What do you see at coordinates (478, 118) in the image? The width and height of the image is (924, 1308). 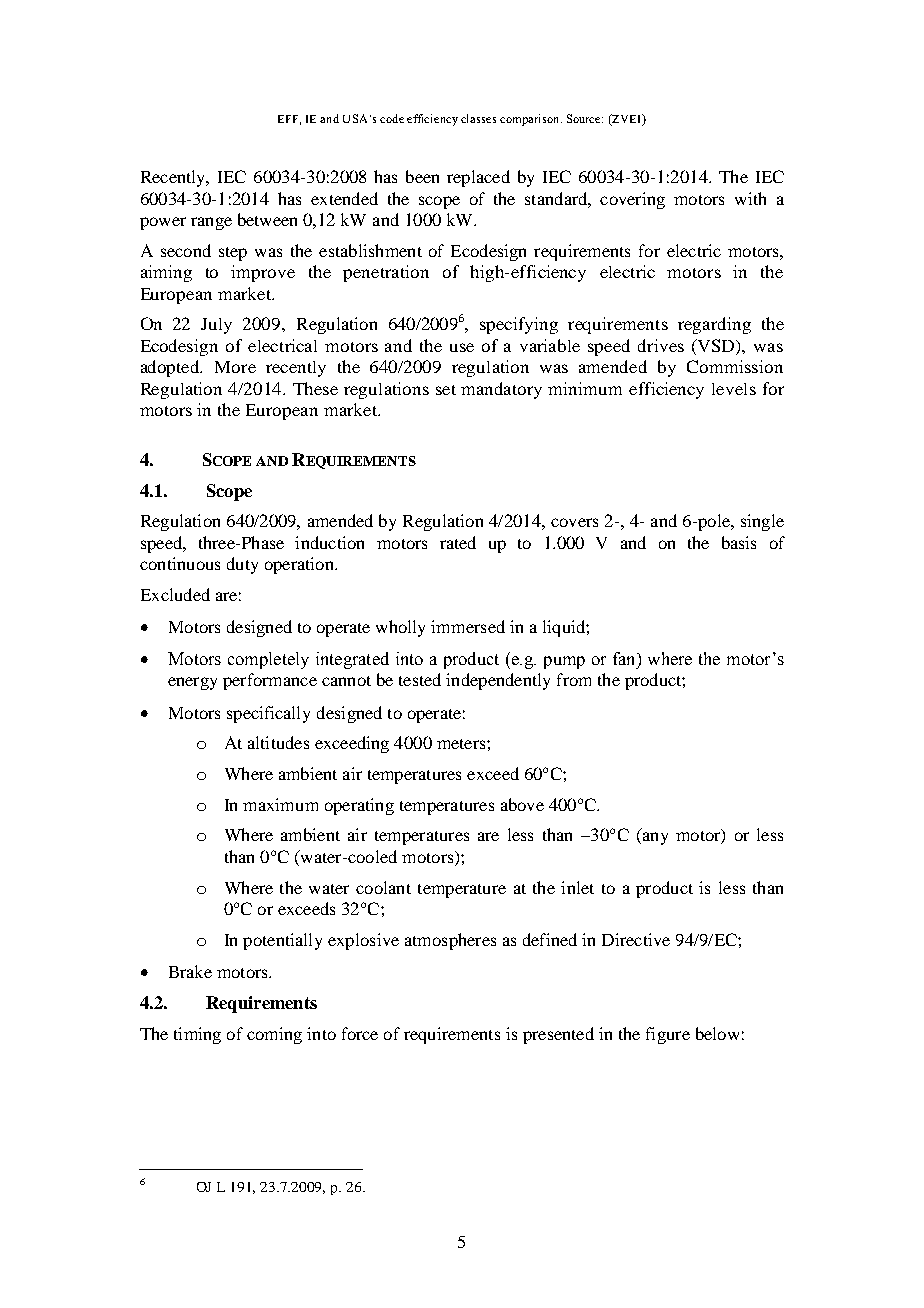 I see `classes` at bounding box center [478, 118].
